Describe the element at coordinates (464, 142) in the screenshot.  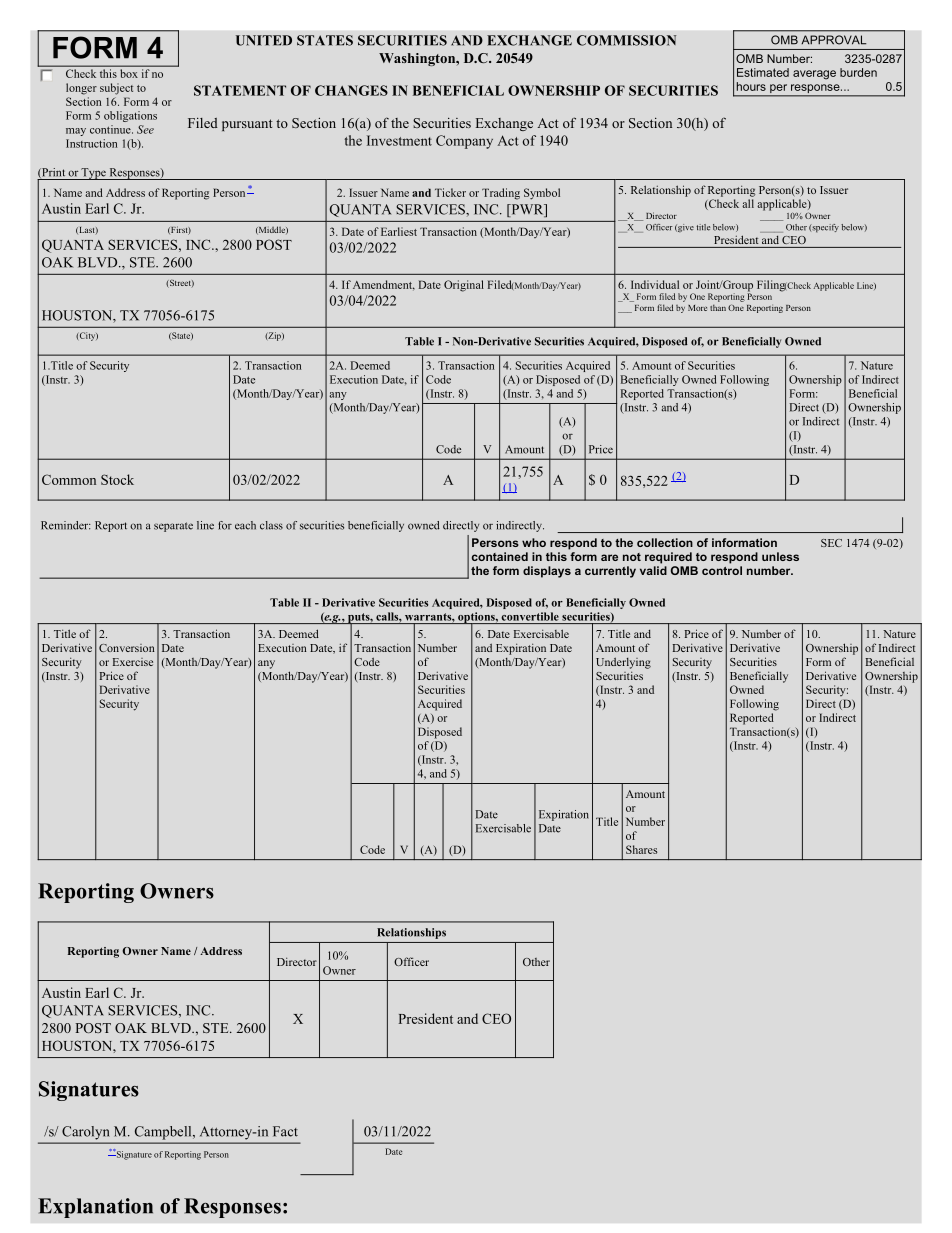
I see `Company` at that location.
